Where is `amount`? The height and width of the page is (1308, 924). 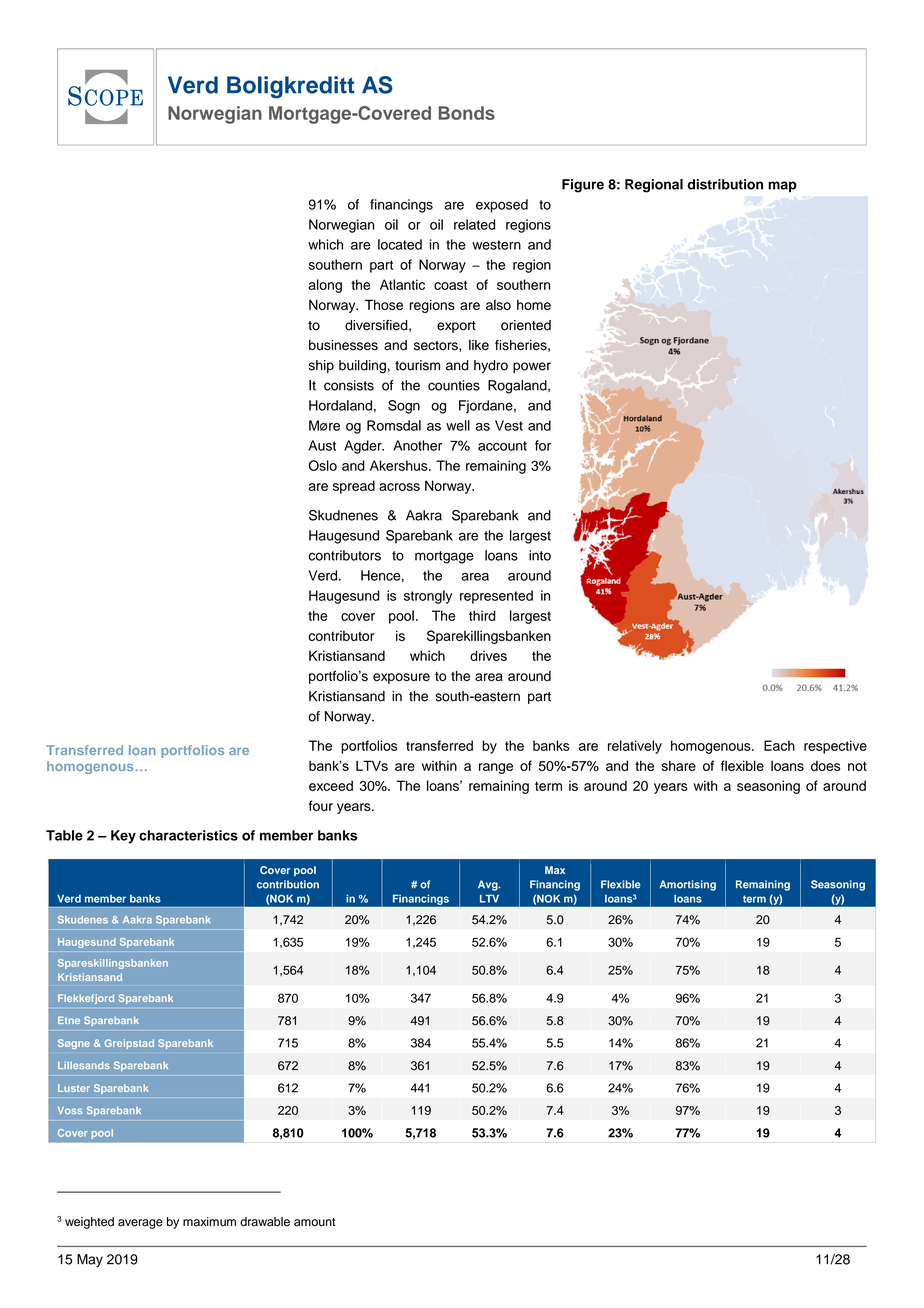
amount is located at coordinates (314, 1222).
